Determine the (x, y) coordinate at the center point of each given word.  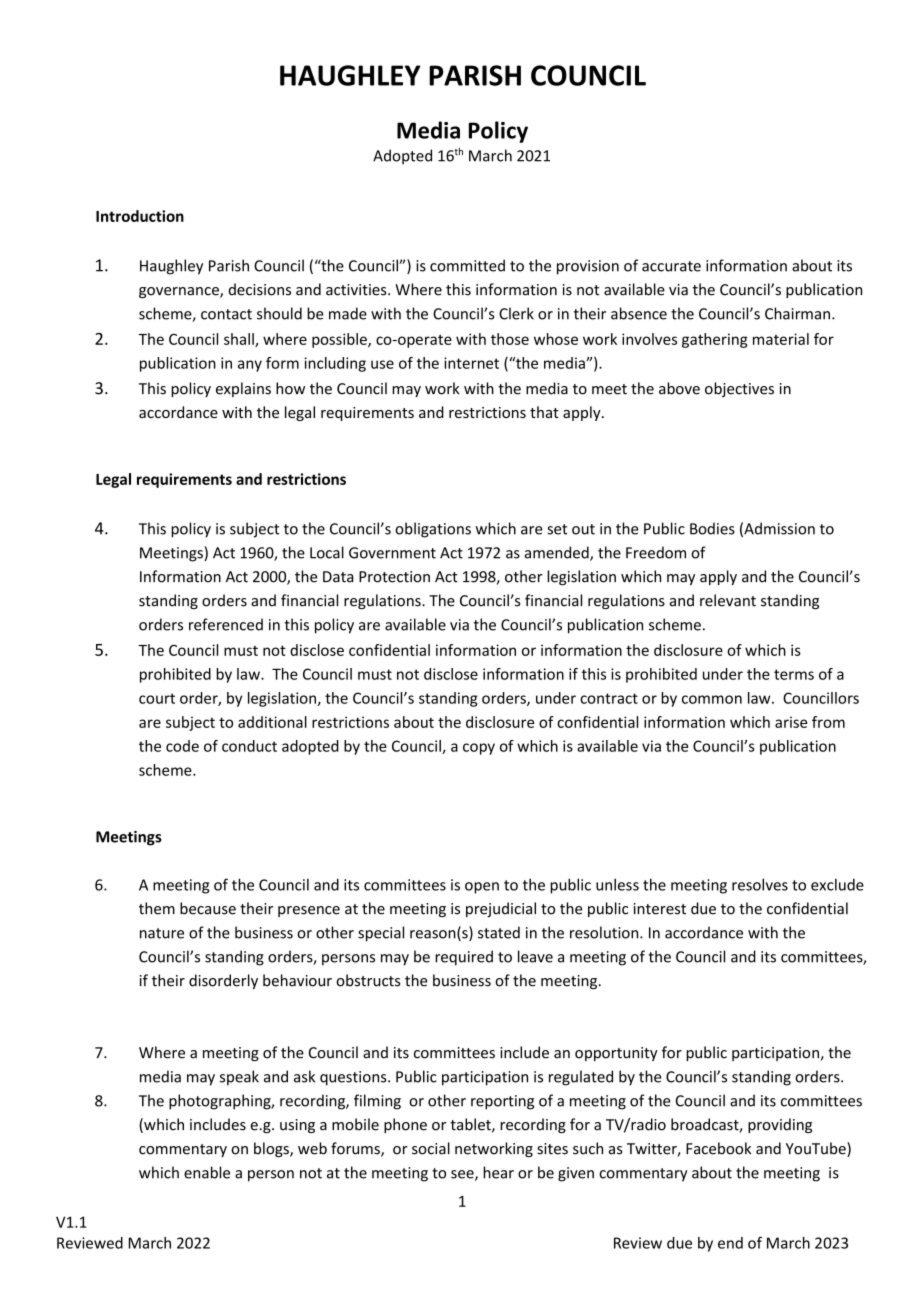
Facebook (718, 1148)
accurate (671, 266)
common (712, 699)
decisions (260, 289)
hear (498, 1172)
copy (479, 749)
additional (272, 722)
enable (207, 1172)
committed (467, 265)
